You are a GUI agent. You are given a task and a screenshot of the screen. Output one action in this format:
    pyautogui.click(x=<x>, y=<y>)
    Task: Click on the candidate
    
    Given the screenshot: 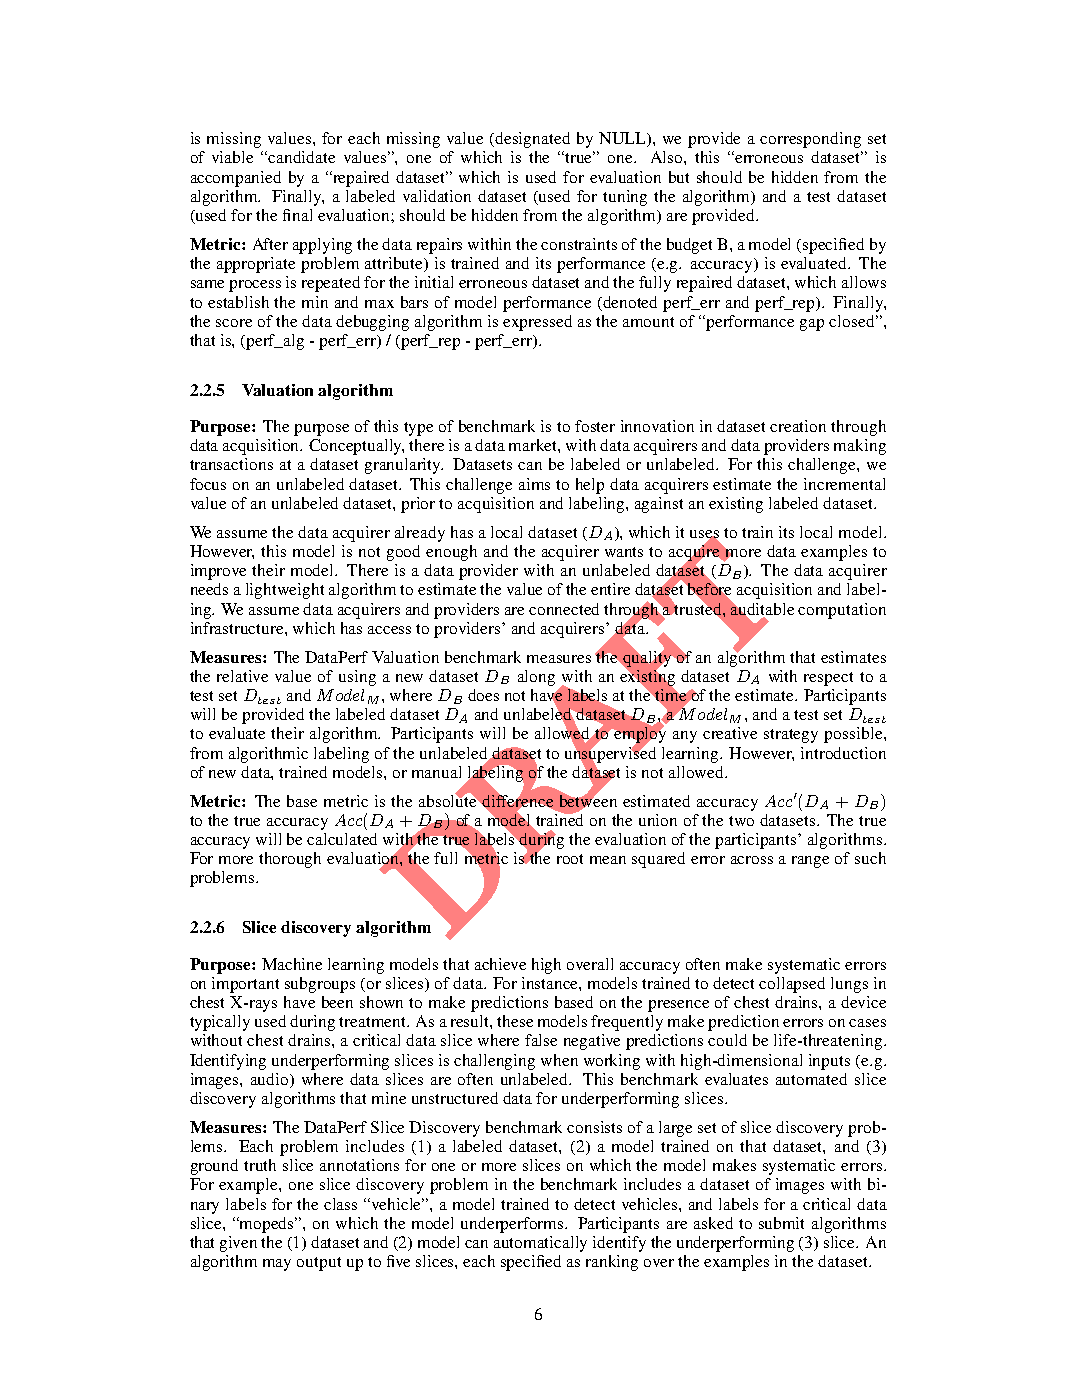 What is the action you would take?
    pyautogui.click(x=301, y=157)
